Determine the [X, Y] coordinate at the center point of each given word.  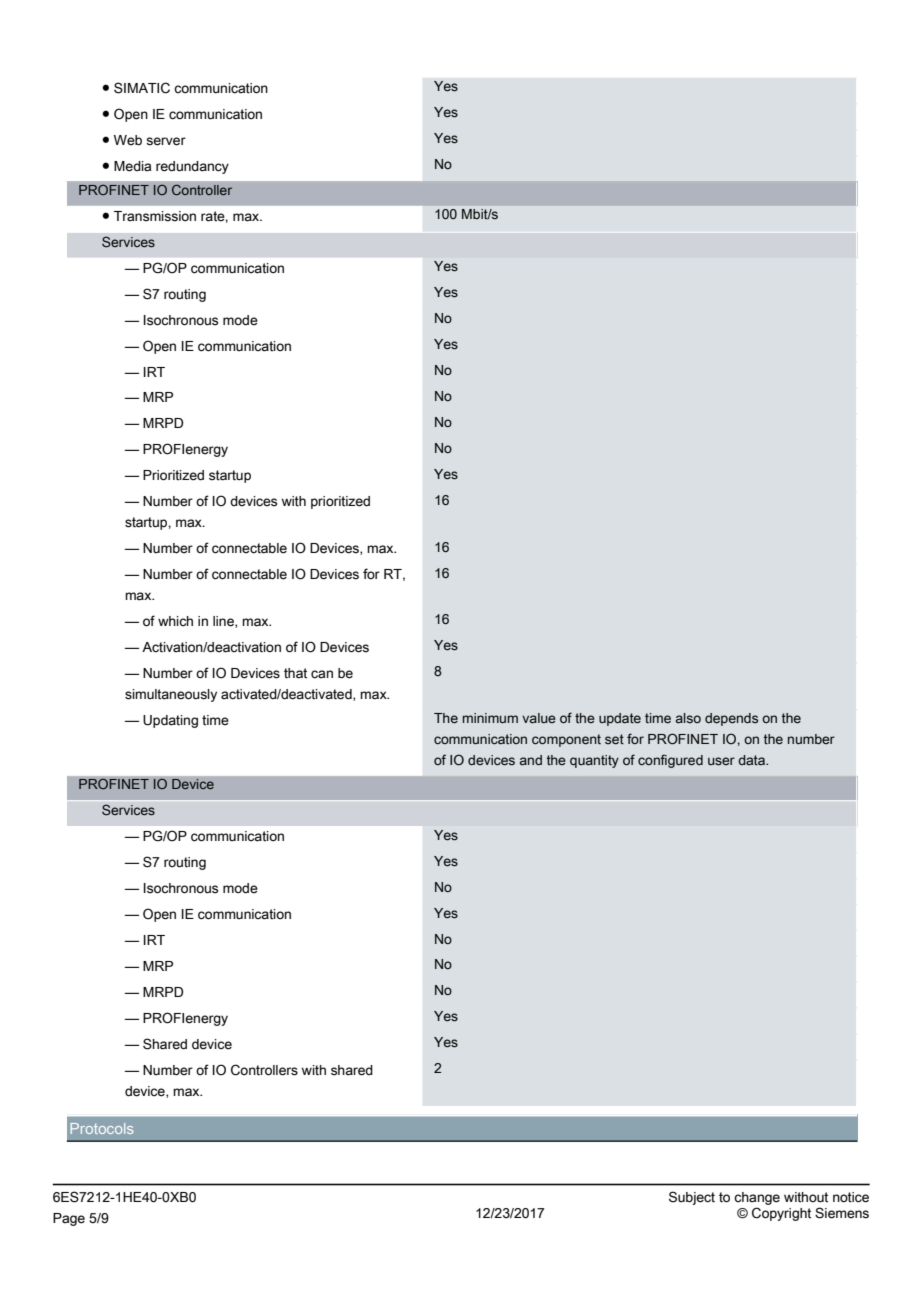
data [753, 760]
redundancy [192, 167]
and [531, 760]
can [322, 674]
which [175, 621]
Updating [170, 721]
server [166, 141]
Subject [692, 1198]
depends [731, 719]
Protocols [102, 1128]
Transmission [155, 216]
